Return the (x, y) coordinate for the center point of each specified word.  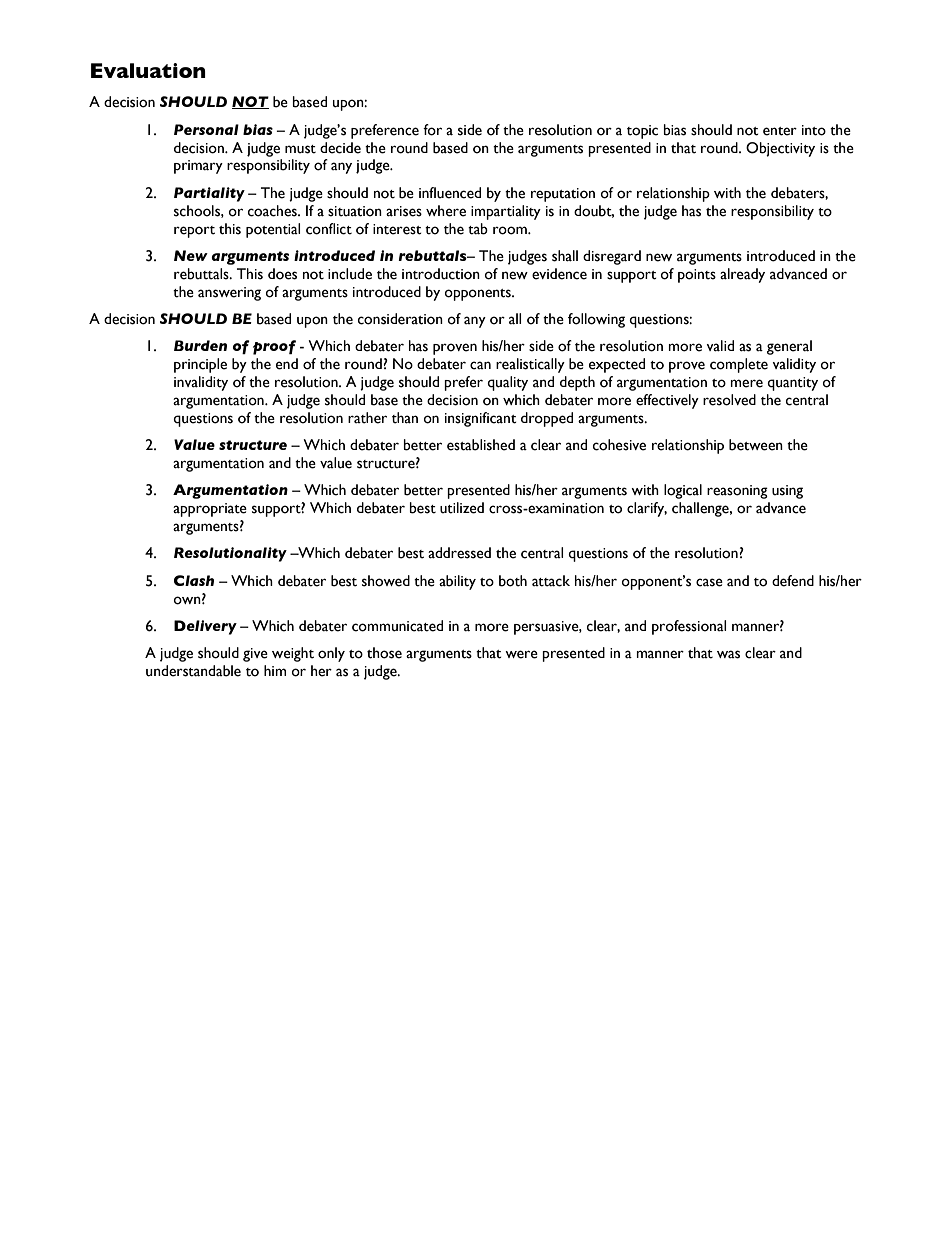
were (521, 654)
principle (200, 365)
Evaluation (148, 70)
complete (739, 365)
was (728, 654)
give (255, 655)
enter (780, 131)
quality (507, 383)
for (432, 130)
